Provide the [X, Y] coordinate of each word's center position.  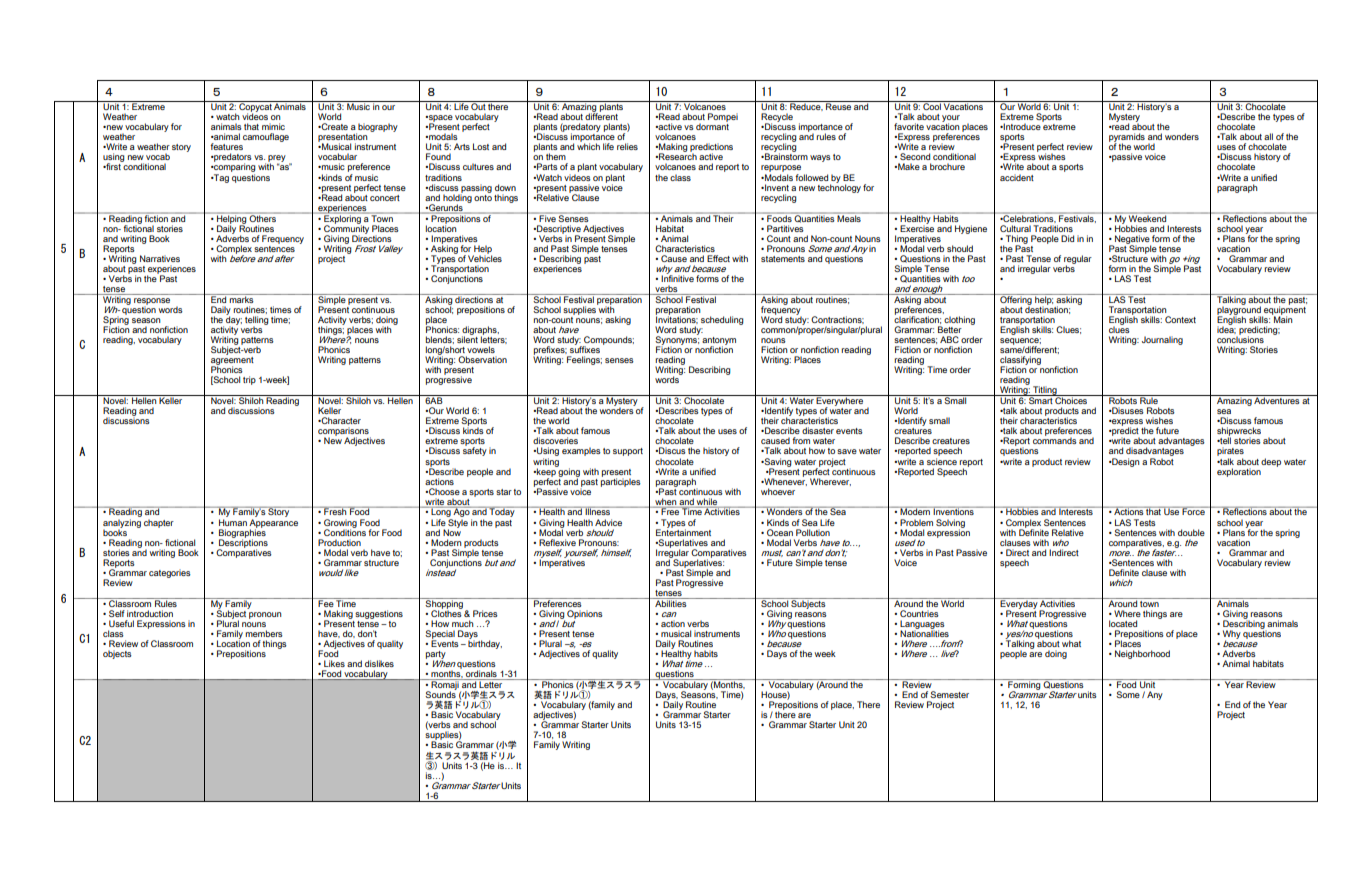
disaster [818, 430]
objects [117, 654]
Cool [932, 105]
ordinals [481, 675]
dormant [712, 125]
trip [249, 380]
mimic [273, 126]
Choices [1071, 399]
